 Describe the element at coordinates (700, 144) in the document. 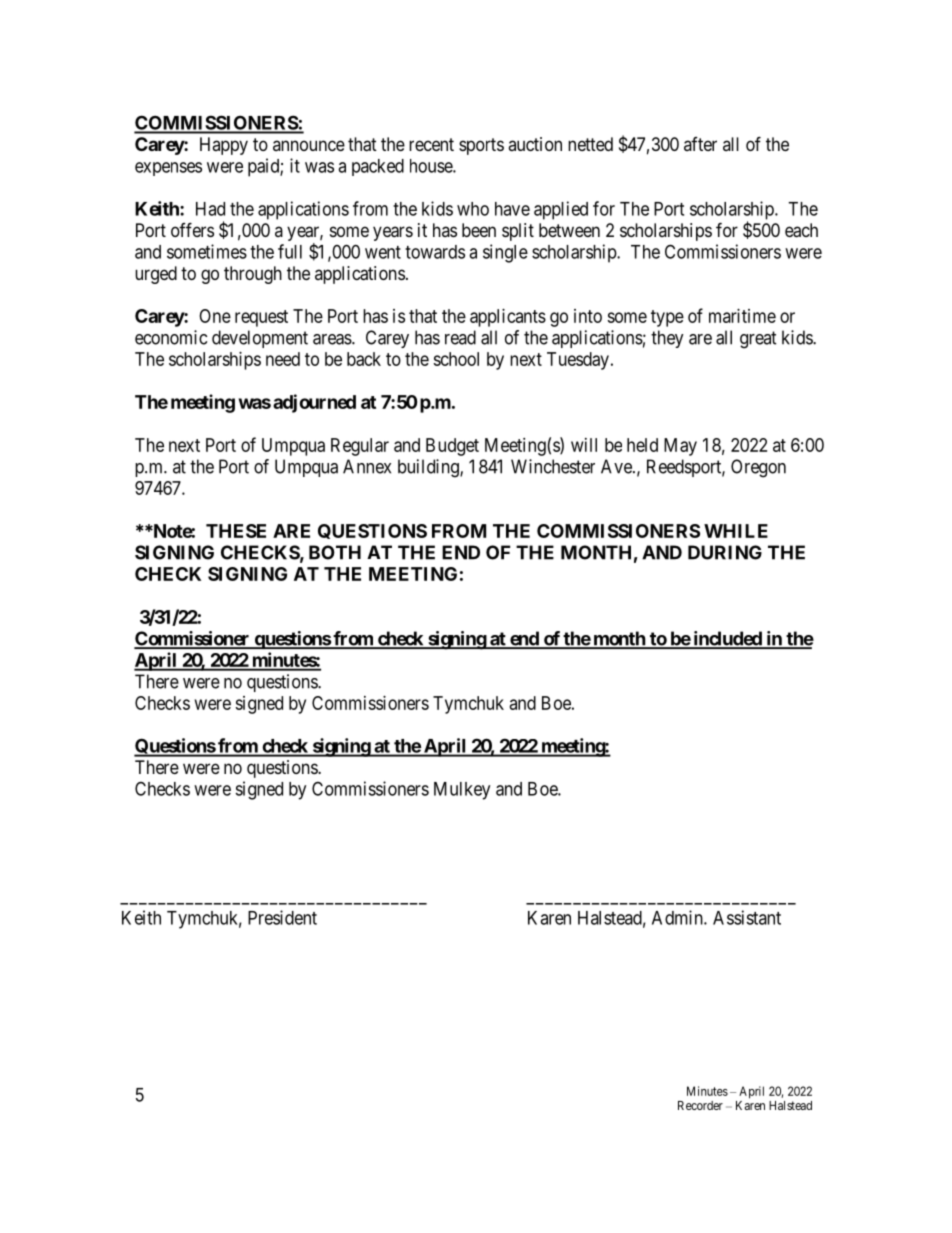

I see `after` at that location.
